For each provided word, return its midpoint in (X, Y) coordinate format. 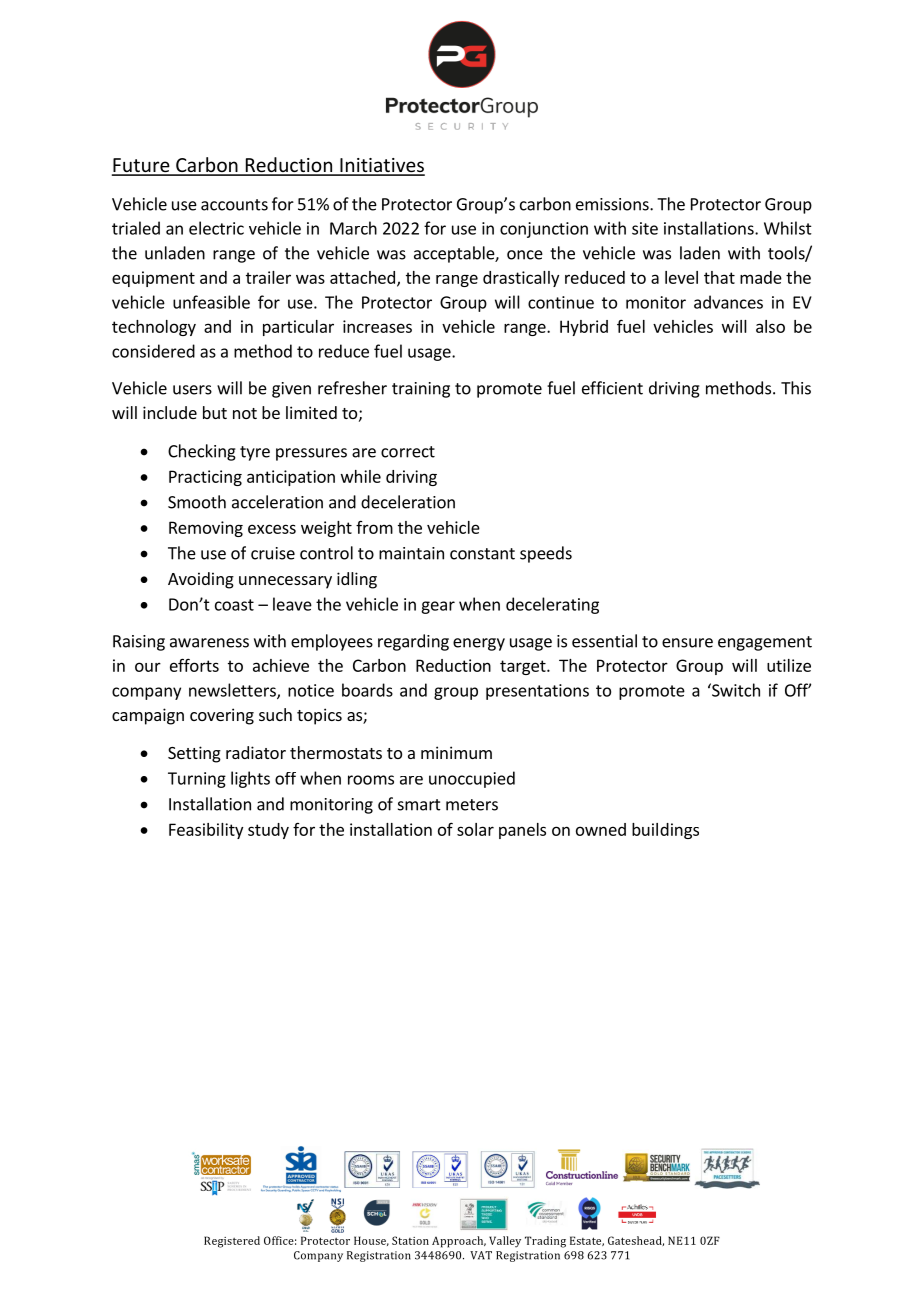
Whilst (788, 228)
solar (475, 829)
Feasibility (206, 831)
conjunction (544, 230)
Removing (206, 529)
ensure (687, 643)
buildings (665, 831)
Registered (232, 1242)
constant (482, 554)
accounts (234, 205)
